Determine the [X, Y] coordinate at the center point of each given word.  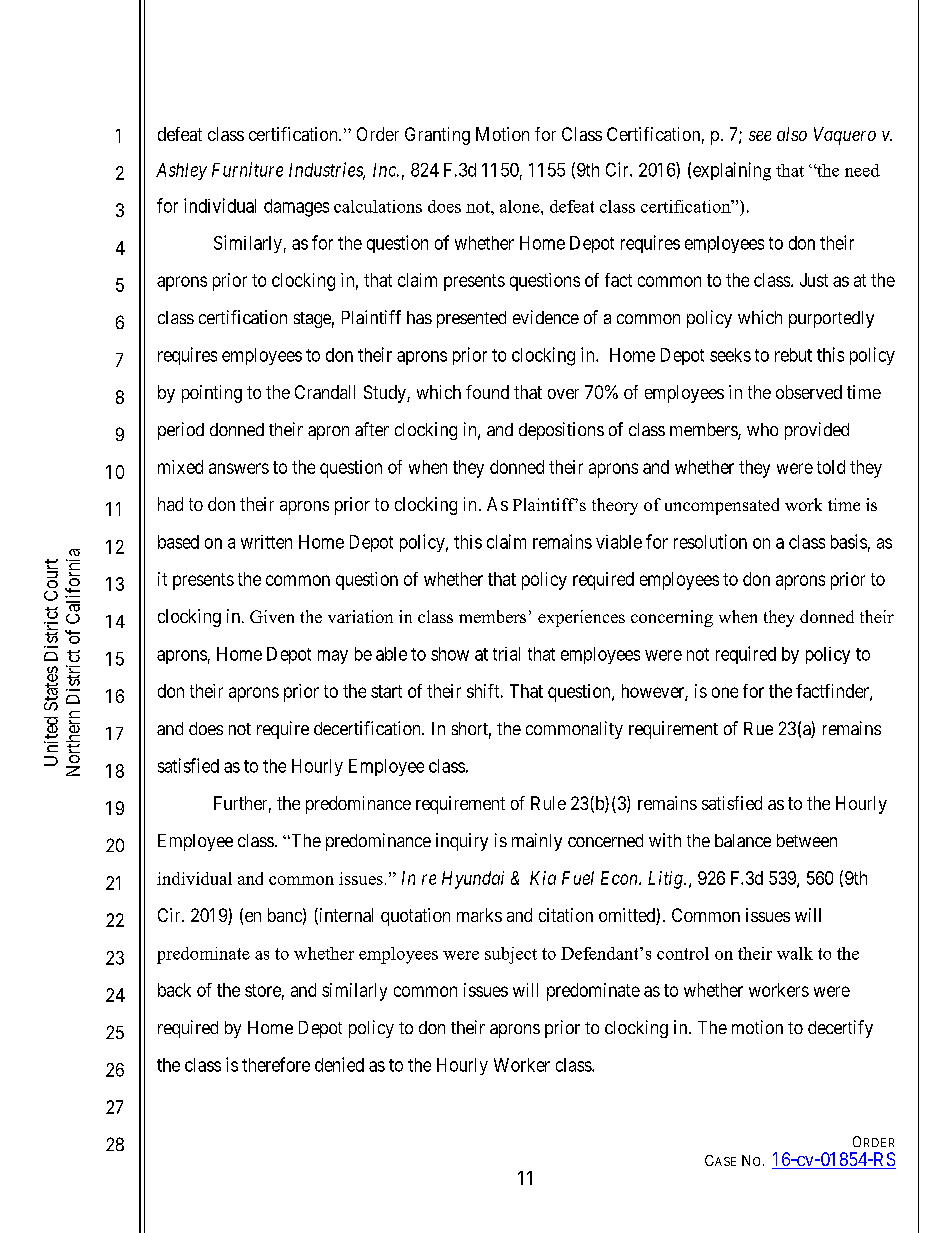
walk [795, 953]
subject [511, 955]
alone [521, 206]
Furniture [247, 169]
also [792, 134]
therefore [276, 1064]
